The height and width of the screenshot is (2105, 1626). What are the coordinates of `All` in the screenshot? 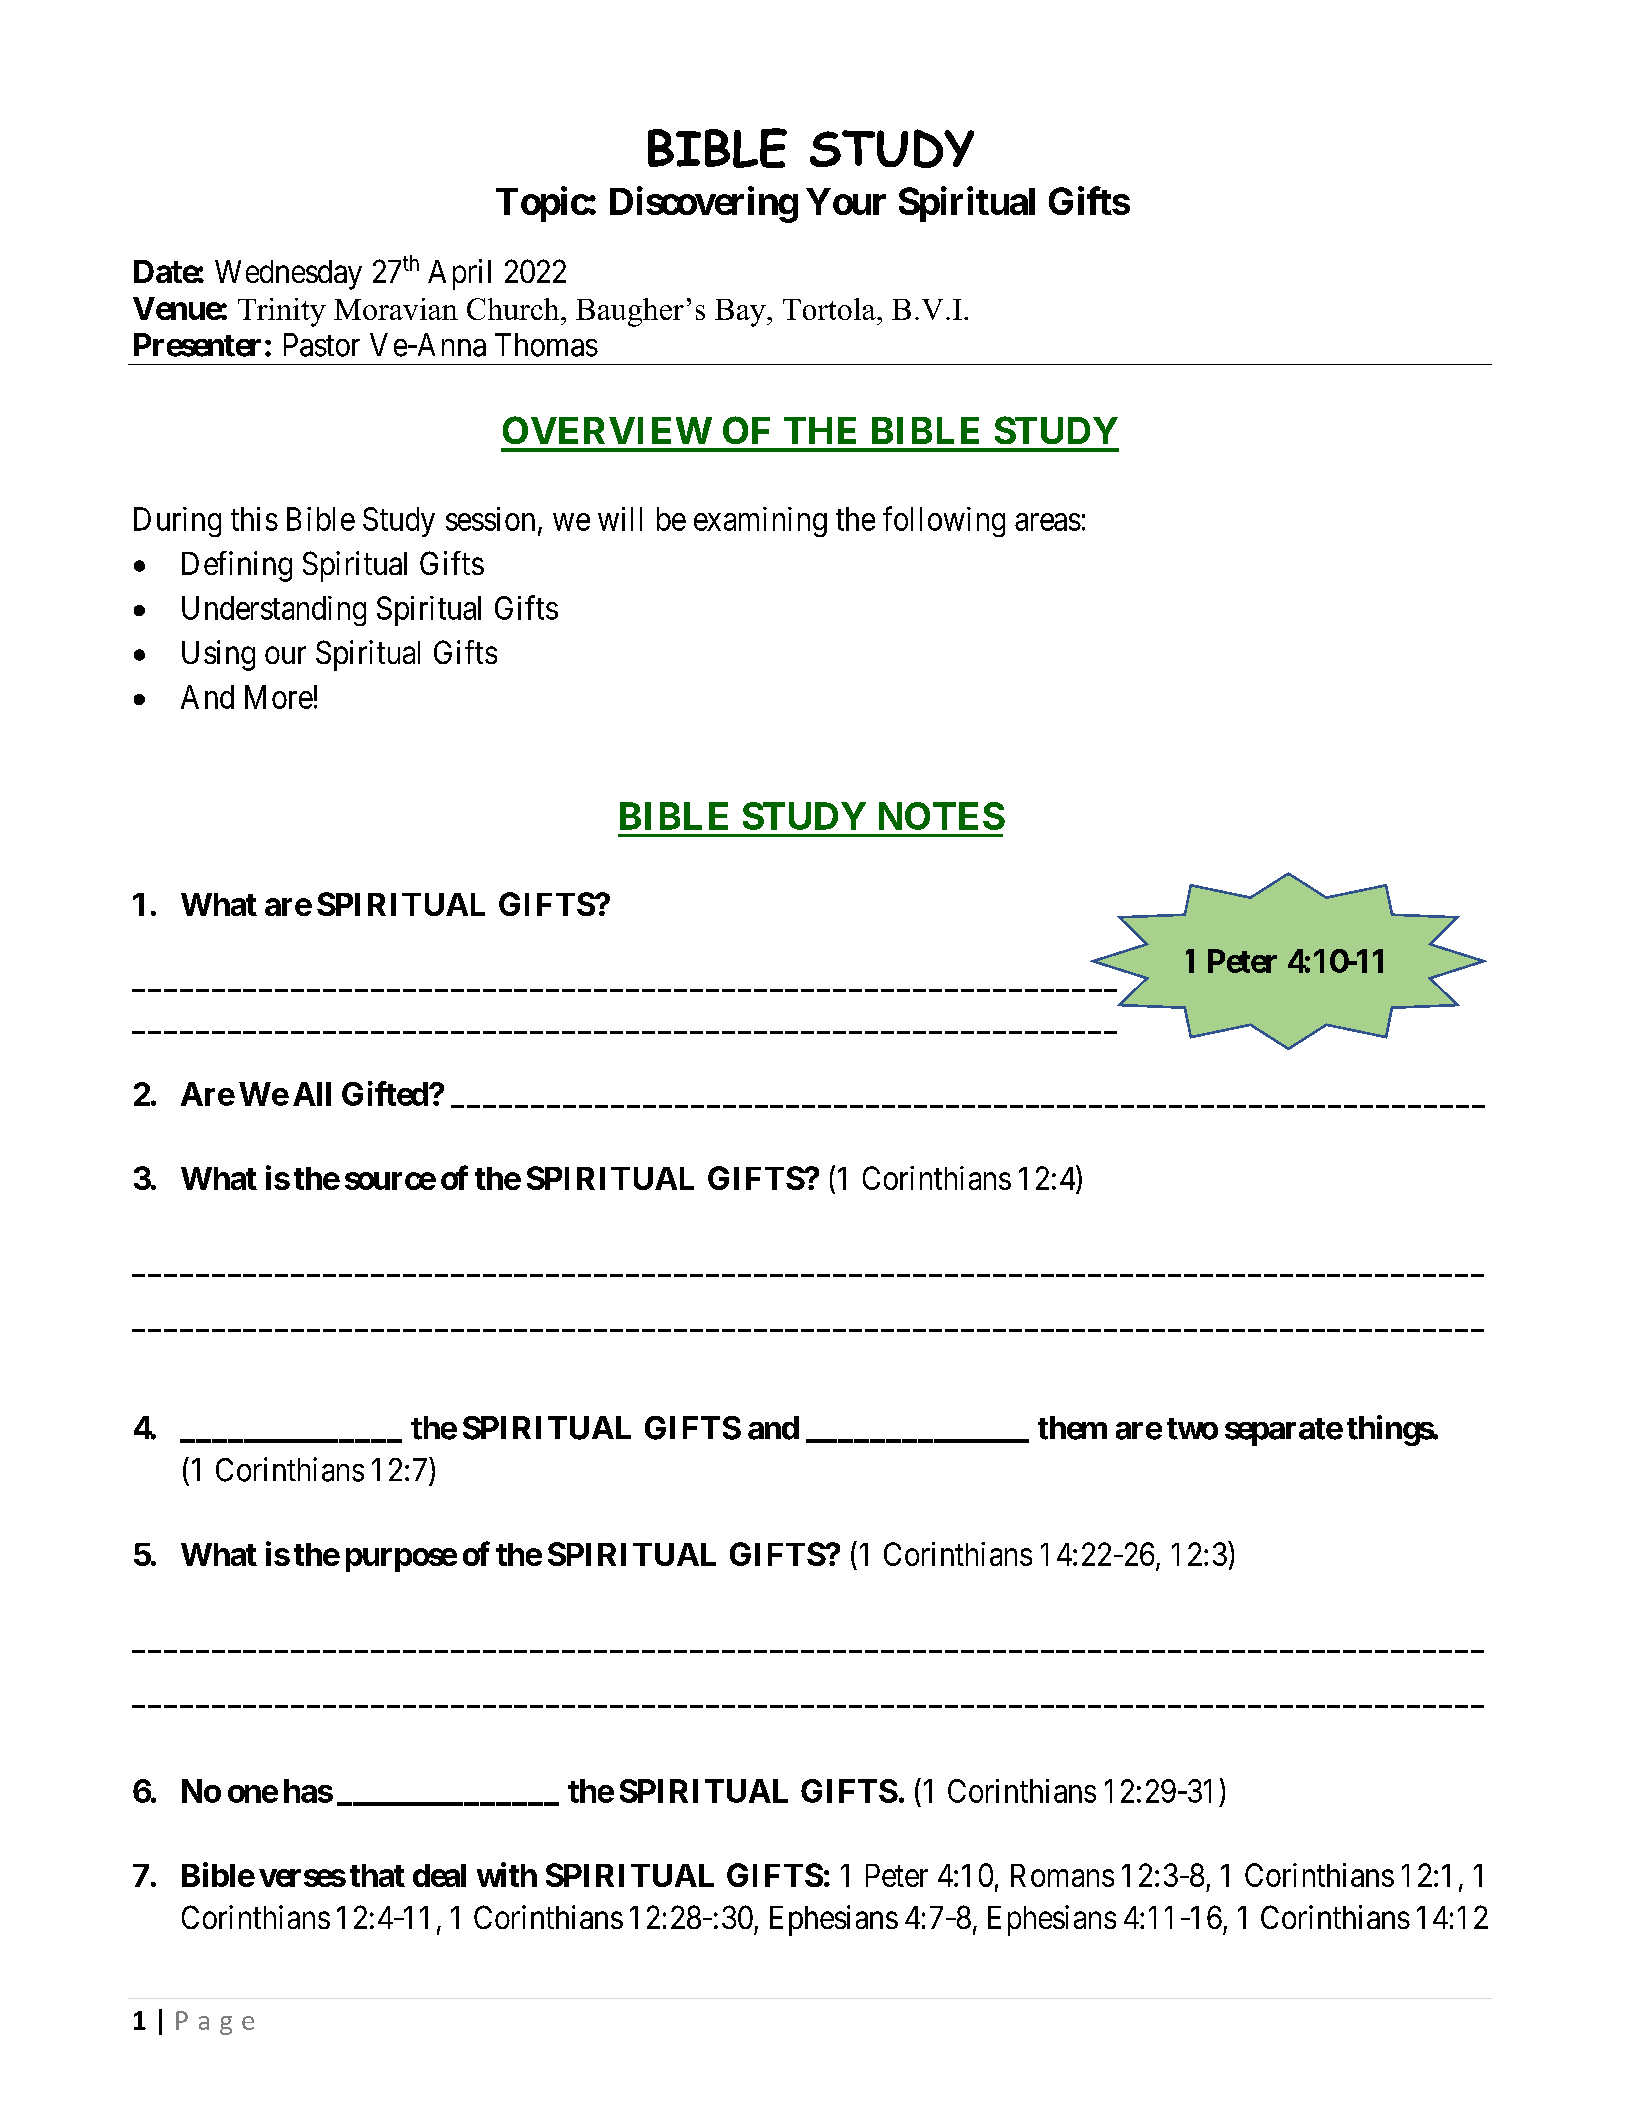 It's located at (312, 1094).
